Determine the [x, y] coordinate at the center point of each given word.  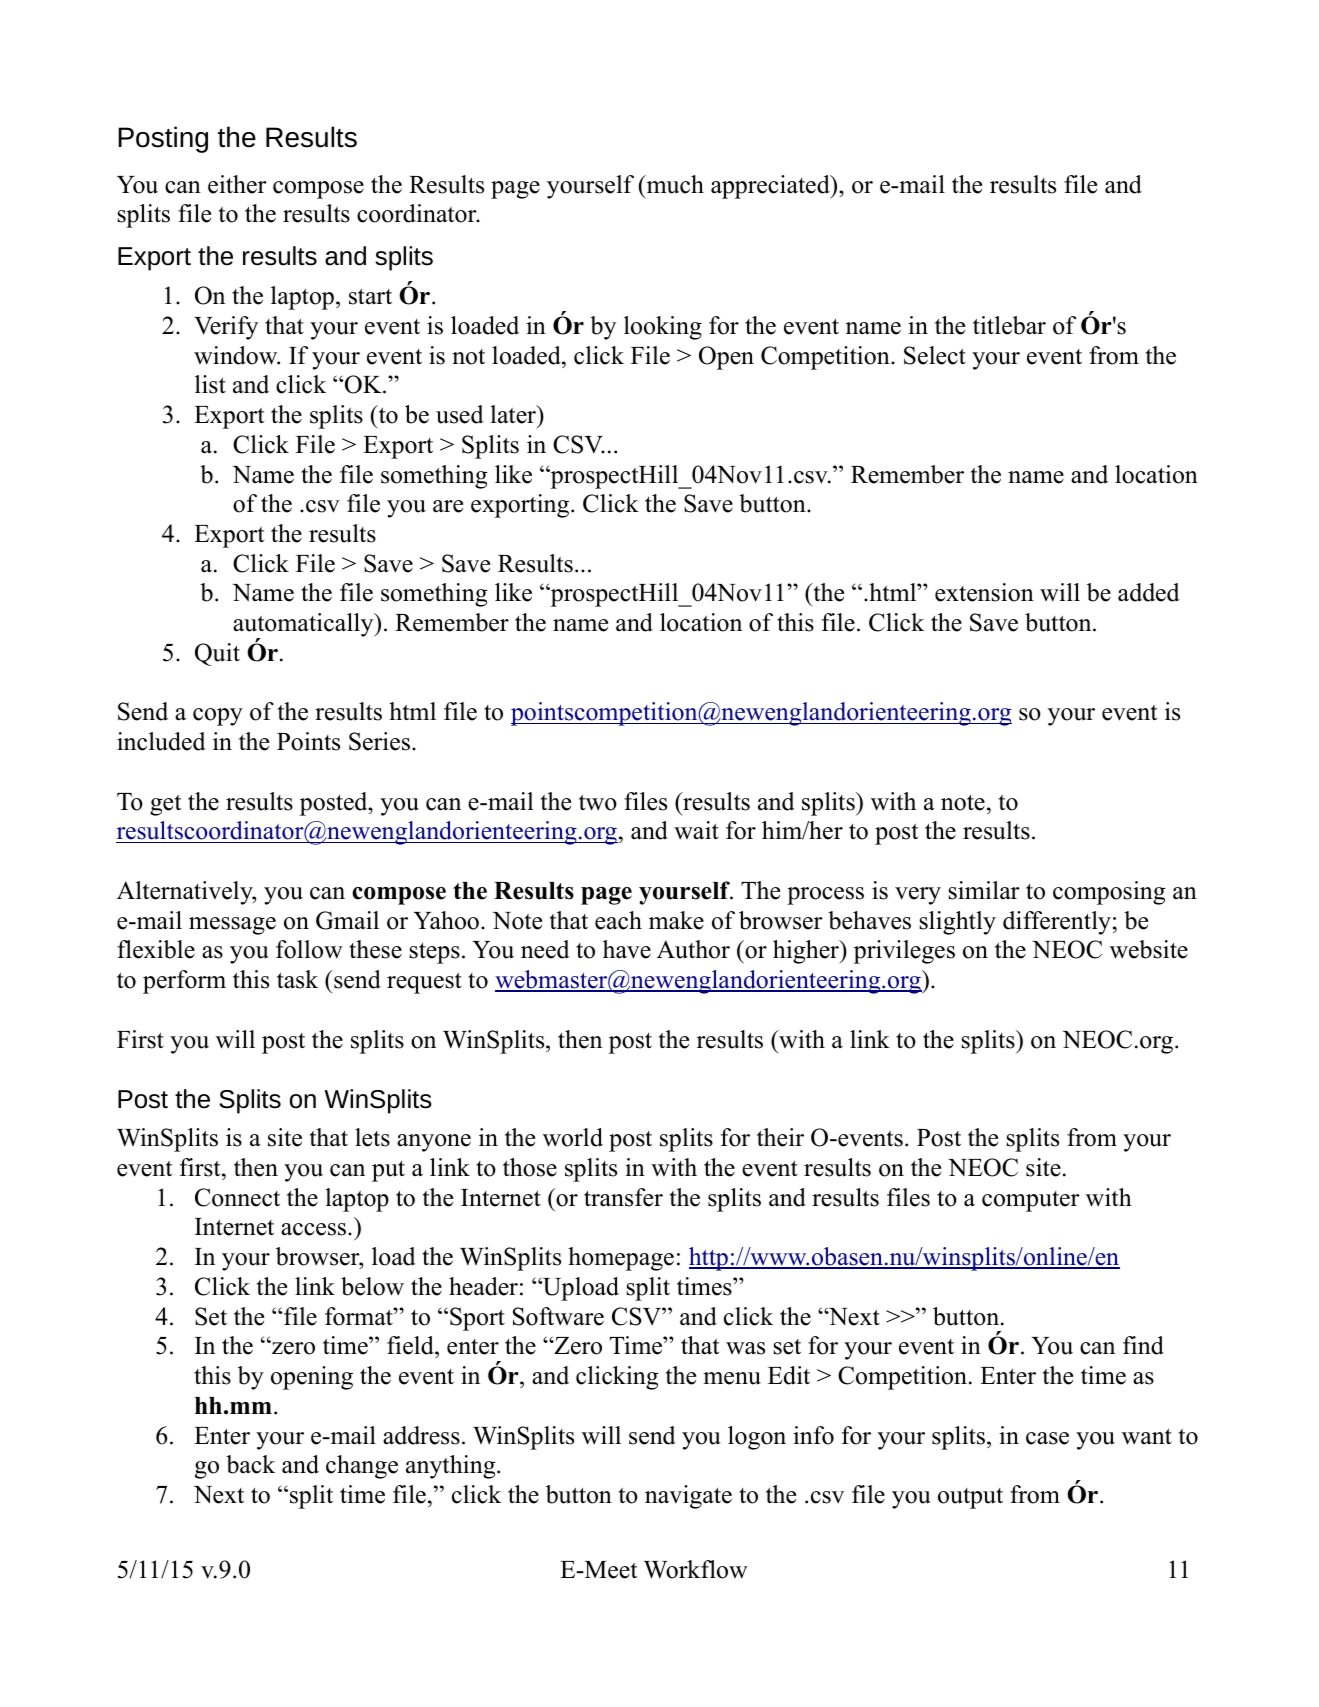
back [250, 1464]
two [598, 803]
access [313, 1229]
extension [984, 592]
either [237, 184]
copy [218, 717]
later [514, 414]
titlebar [1009, 325]
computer [1031, 1201]
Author [693, 949]
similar [984, 890]
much [674, 184]
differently [1057, 923]
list [210, 384]
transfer [623, 1197]
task [297, 979]
